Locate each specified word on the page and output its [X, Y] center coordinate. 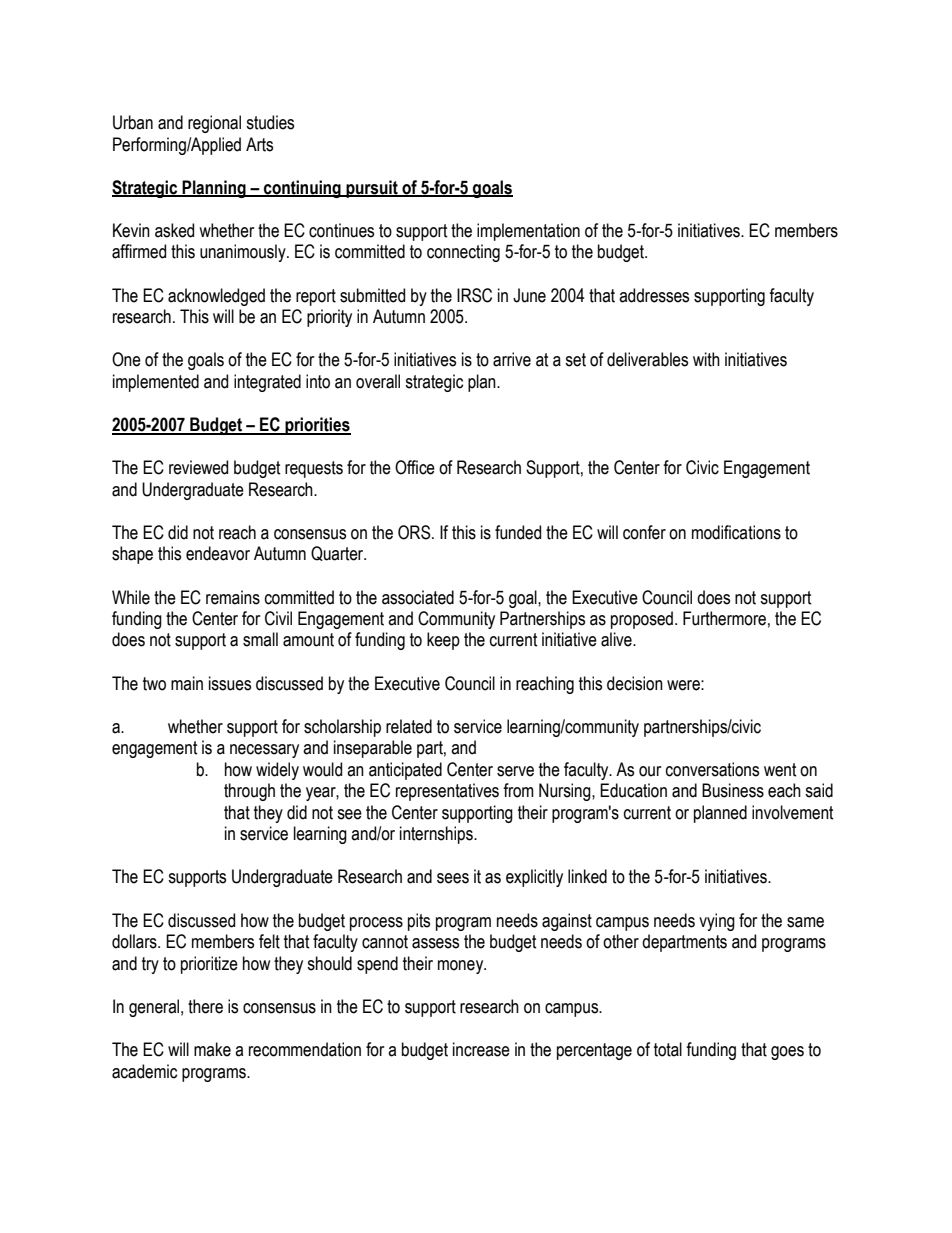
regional [214, 124]
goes [787, 1053]
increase [481, 1049]
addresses [654, 295]
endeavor [218, 553]
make [212, 1049]
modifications [736, 532]
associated [418, 597]
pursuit [372, 189]
